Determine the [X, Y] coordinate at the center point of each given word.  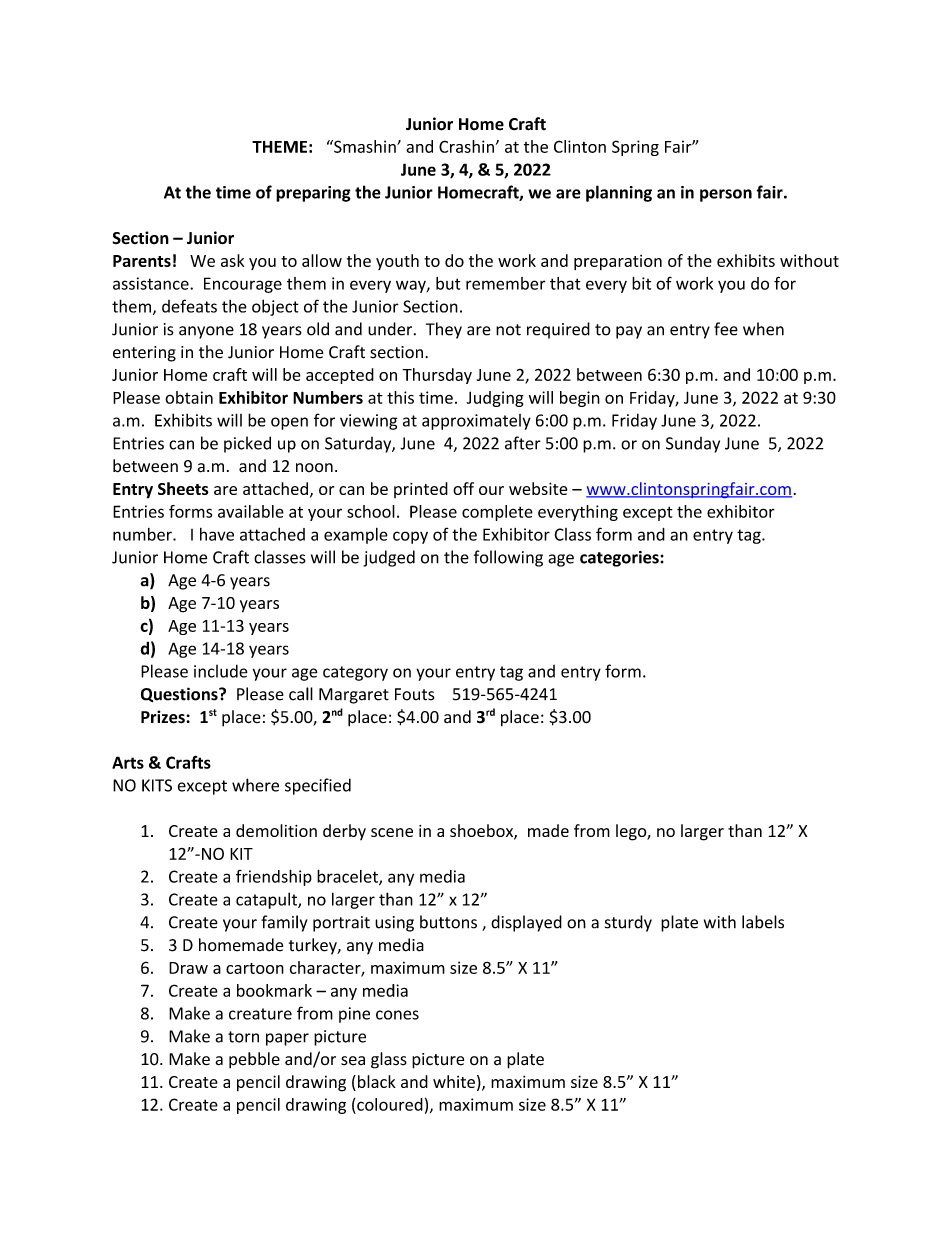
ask [232, 260]
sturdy [628, 923]
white [454, 1081]
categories [619, 559]
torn [243, 1037]
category [355, 673]
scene [392, 832]
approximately [476, 422]
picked [247, 444]
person [726, 195]
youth [397, 262]
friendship [274, 878]
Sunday [693, 445]
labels [763, 922]
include [221, 671]
